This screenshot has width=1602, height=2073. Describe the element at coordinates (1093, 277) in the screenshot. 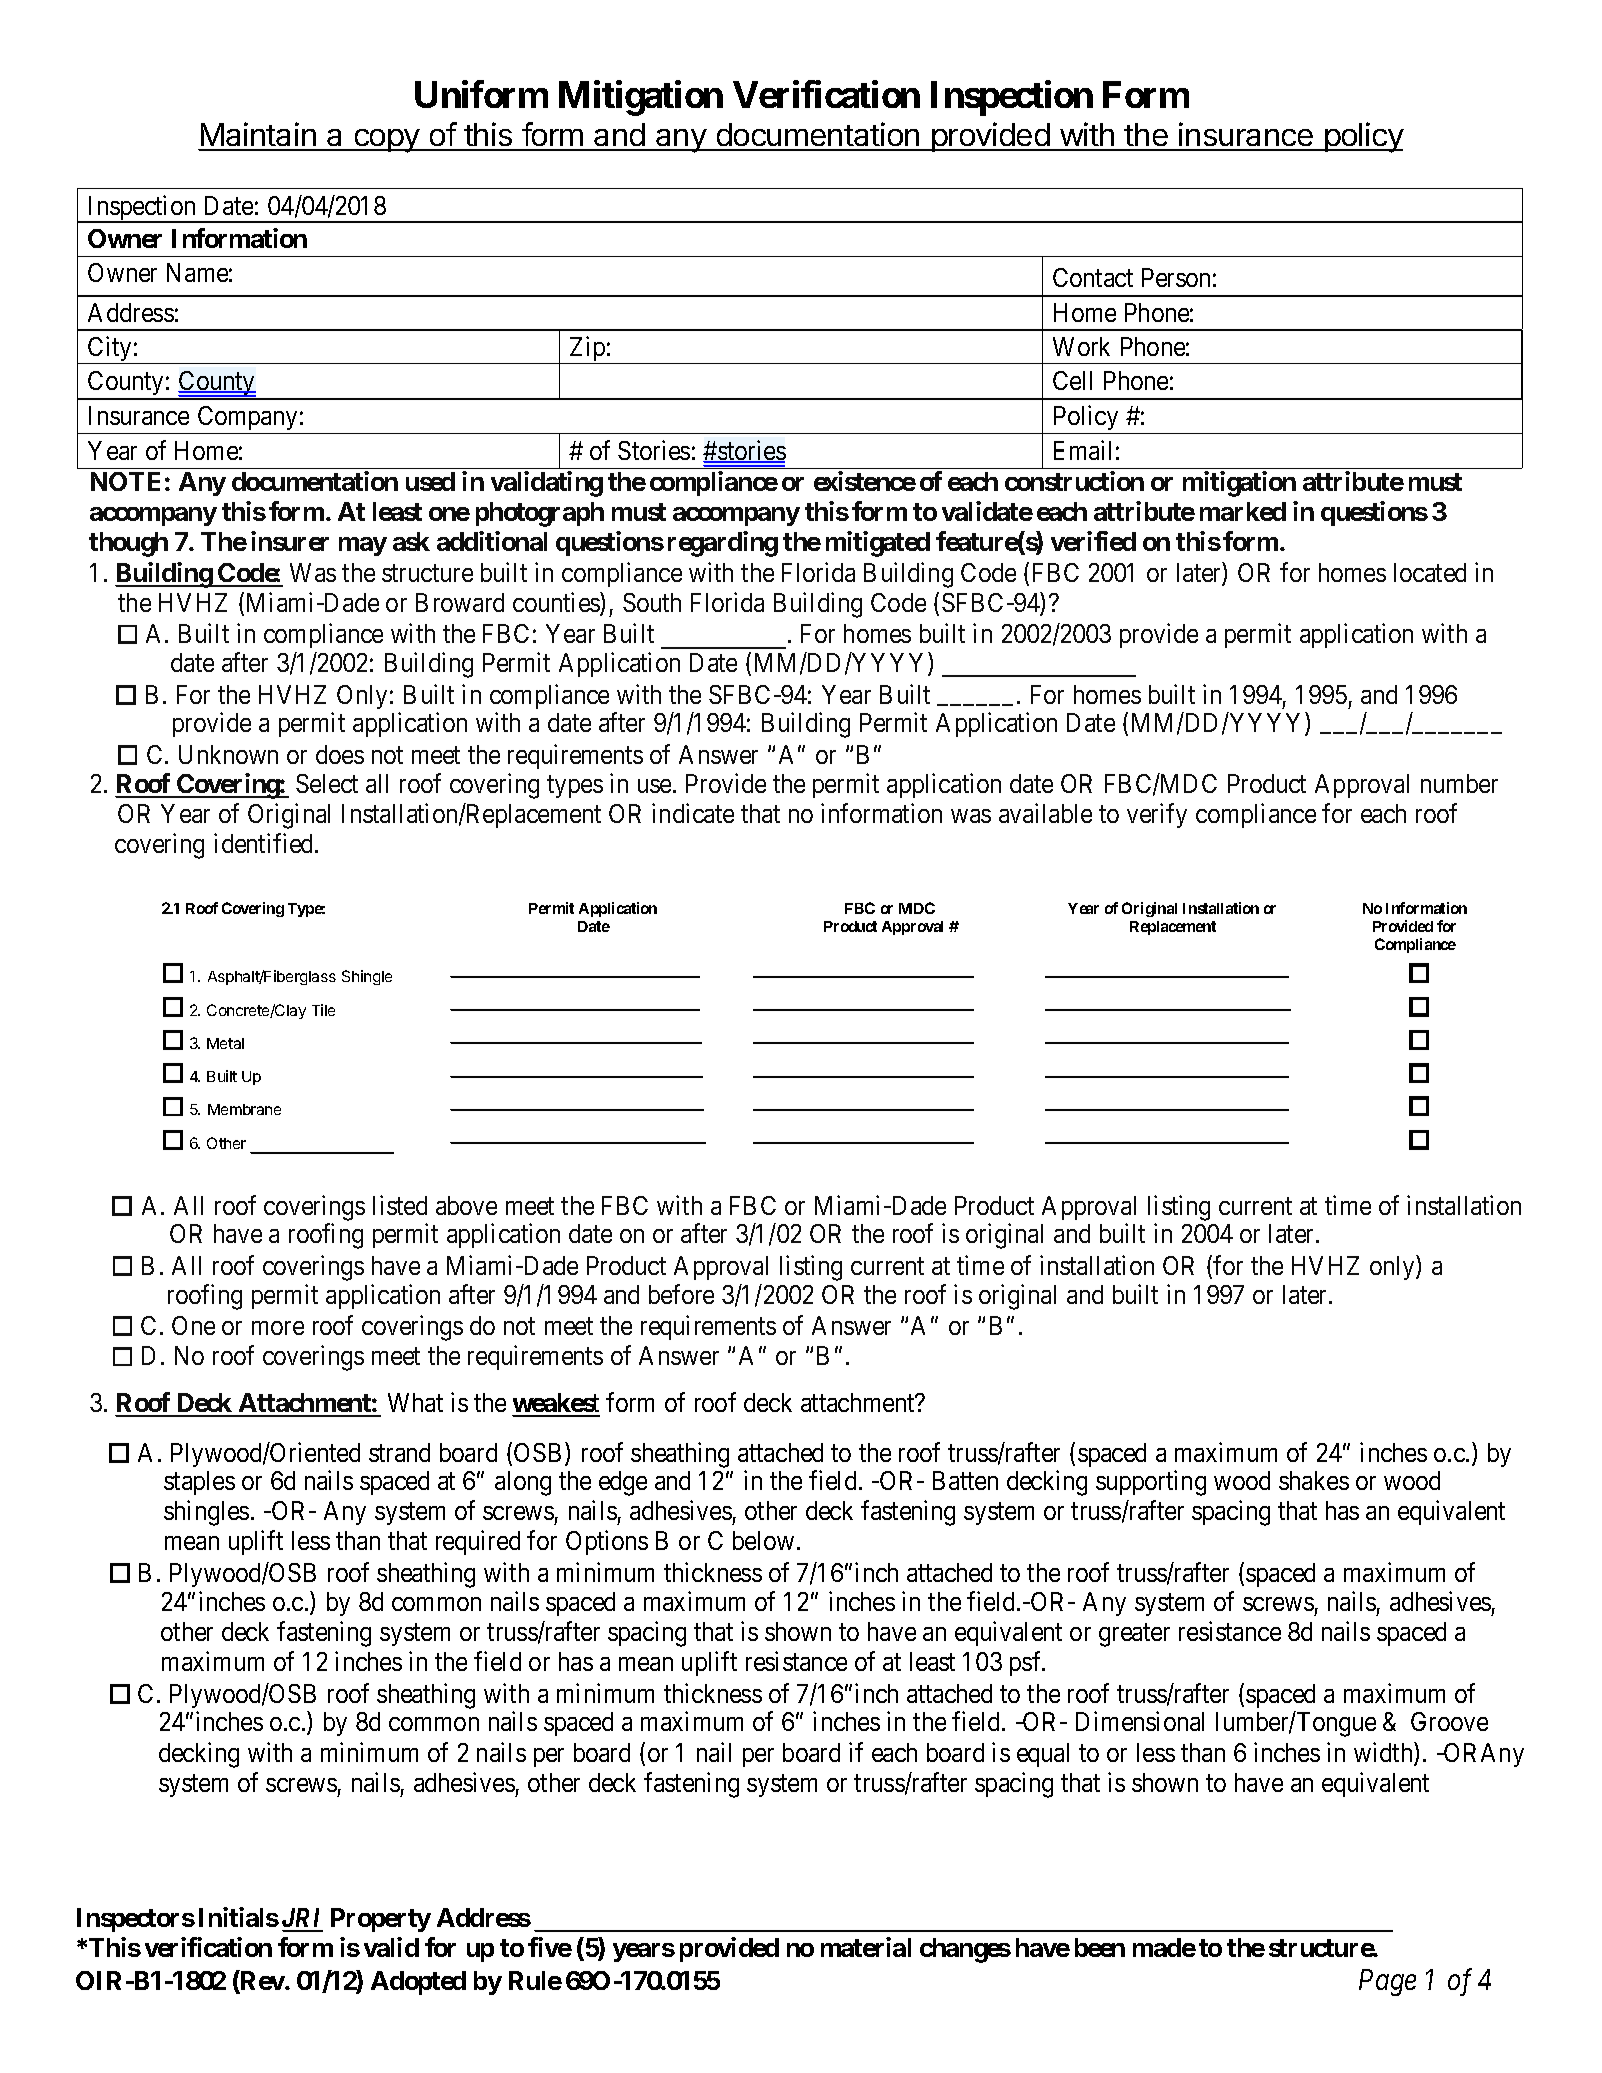

I see `Contact` at that location.
